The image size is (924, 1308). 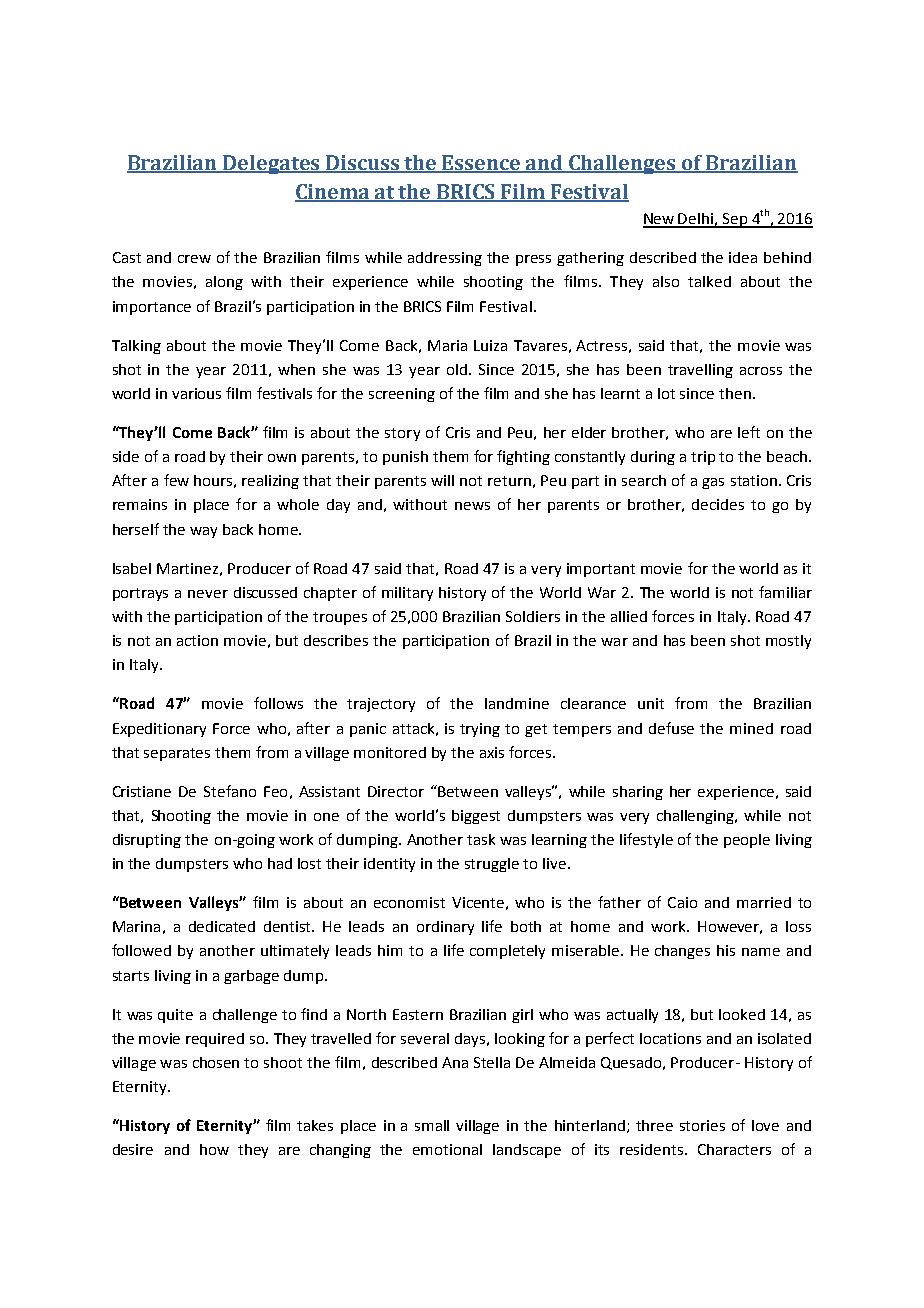 What do you see at coordinates (432, 1125) in the screenshot?
I see `small` at bounding box center [432, 1125].
